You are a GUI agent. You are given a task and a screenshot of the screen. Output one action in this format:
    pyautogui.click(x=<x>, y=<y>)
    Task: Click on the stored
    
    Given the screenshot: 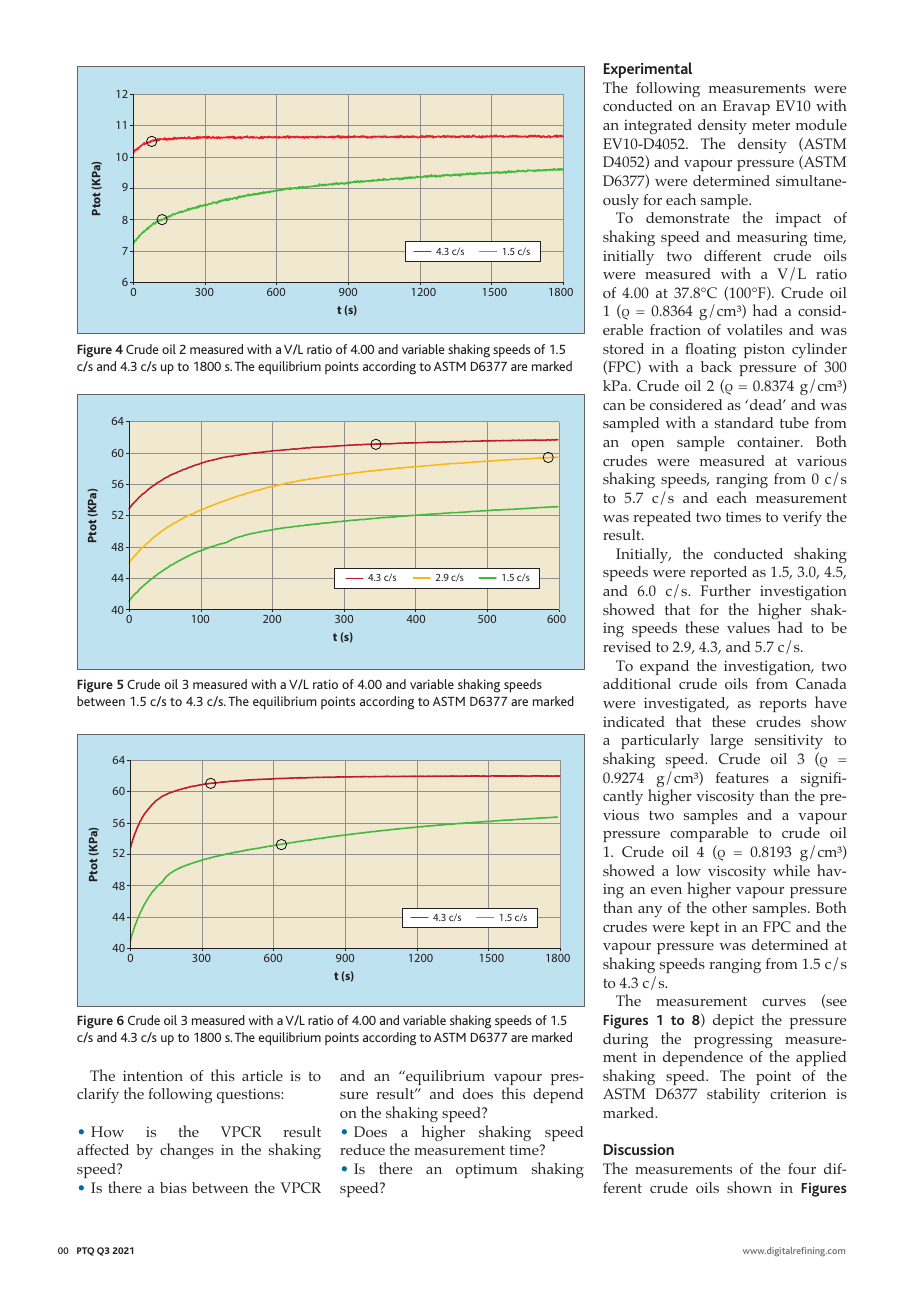 What is the action you would take?
    pyautogui.click(x=623, y=348)
